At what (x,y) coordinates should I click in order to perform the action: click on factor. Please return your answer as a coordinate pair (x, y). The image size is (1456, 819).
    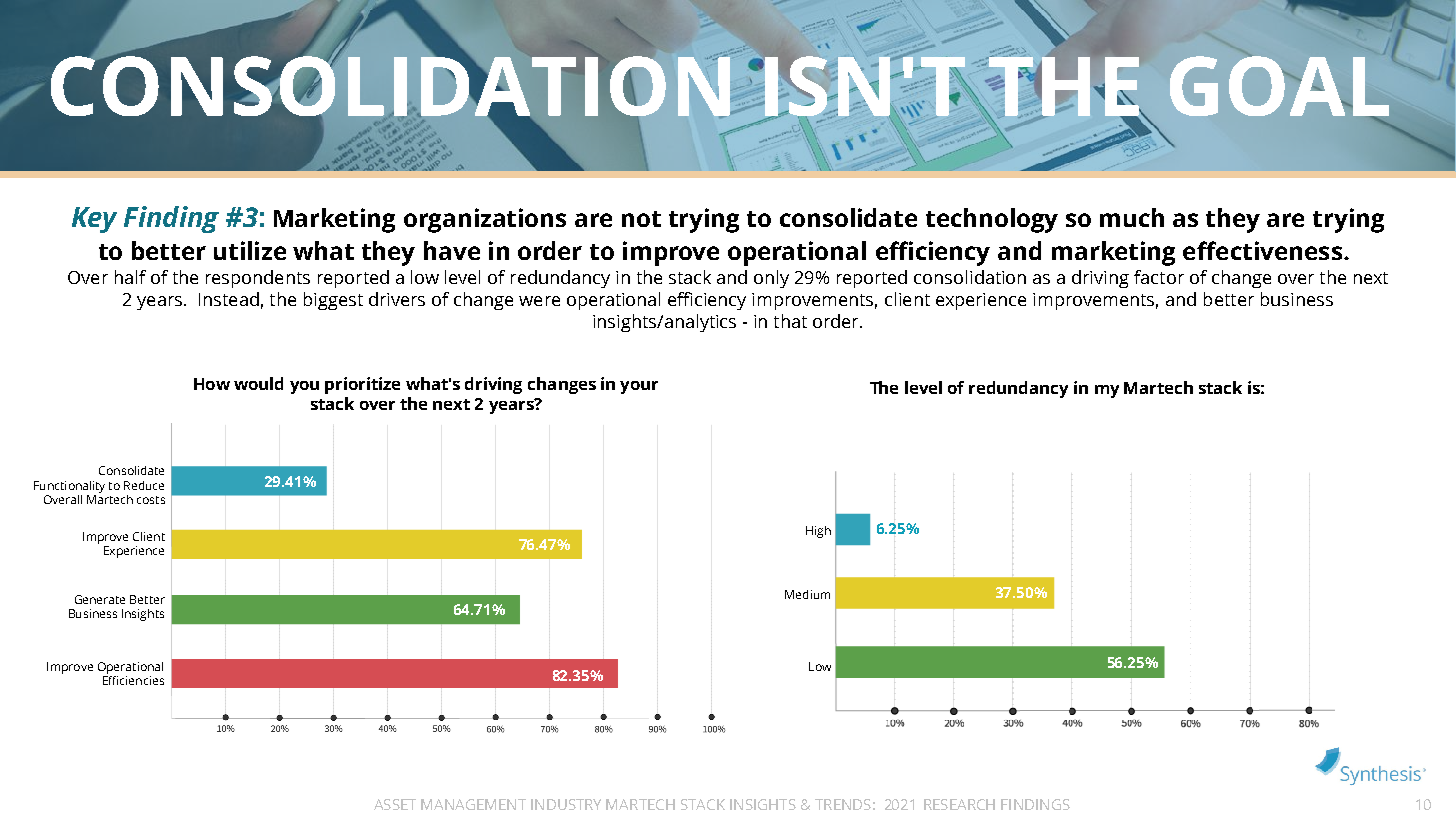
    Looking at the image, I should click on (1159, 277).
